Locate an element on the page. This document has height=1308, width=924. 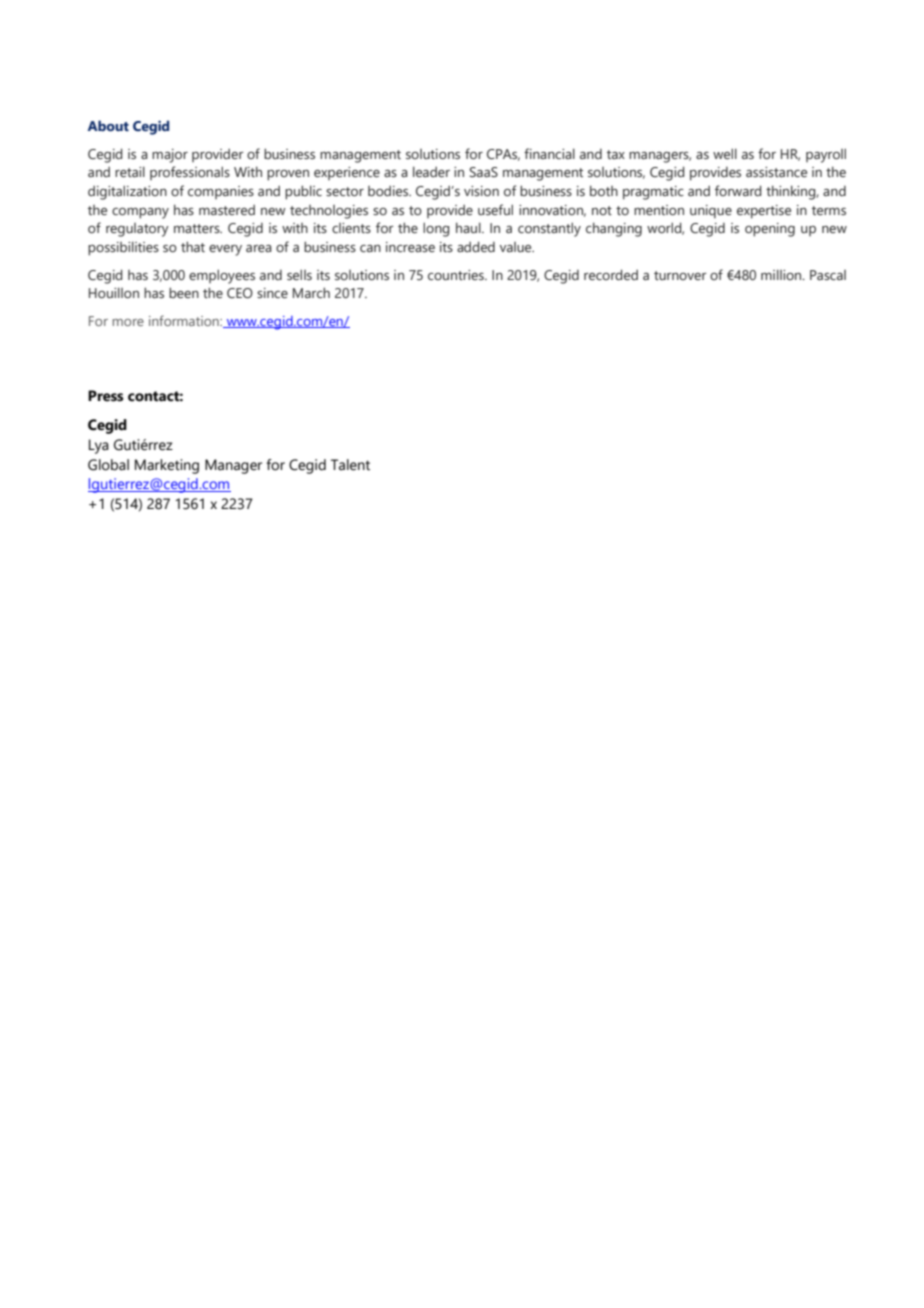
million is located at coordinates (782, 274).
